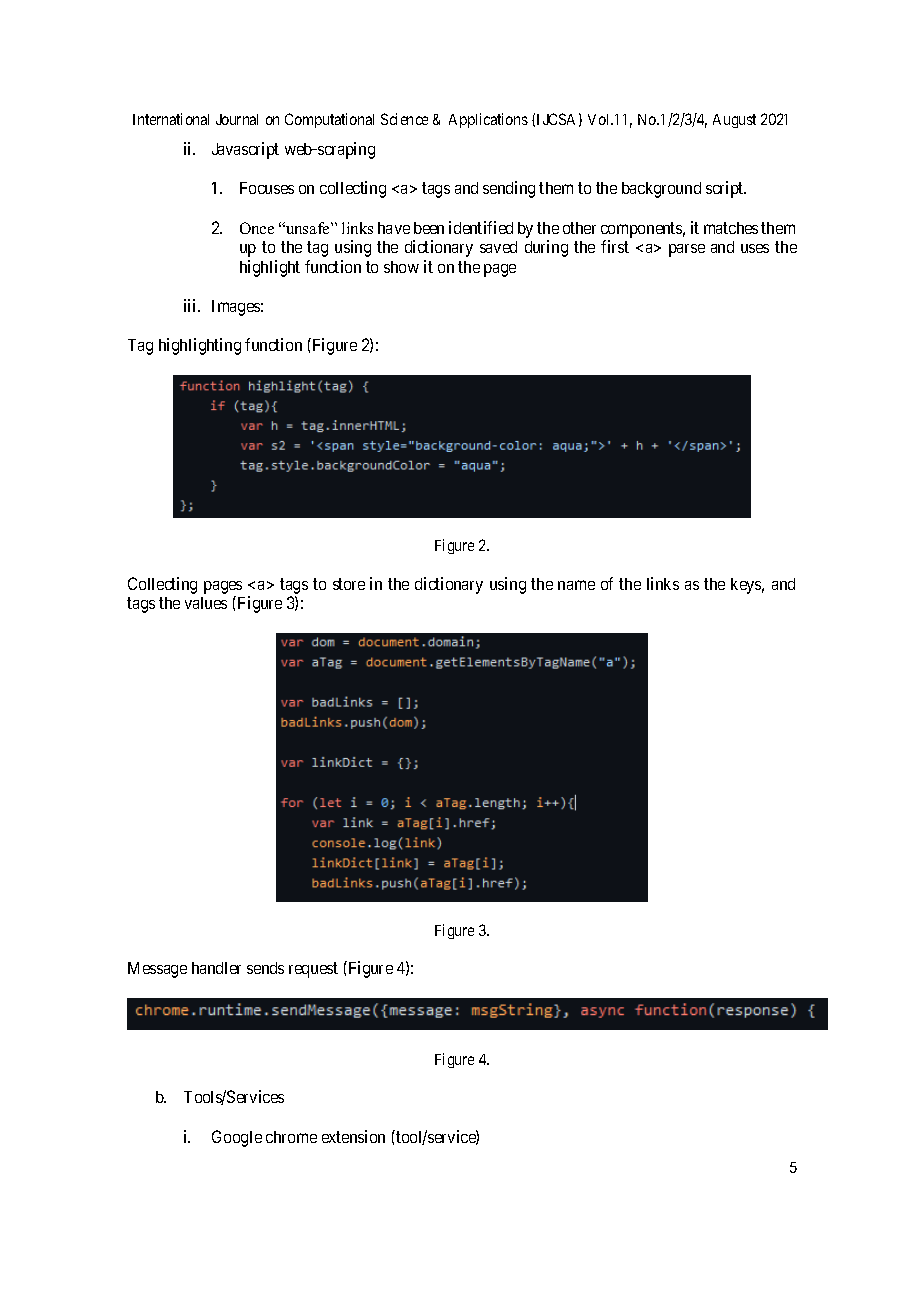 The height and width of the screenshot is (1307, 924). What do you see at coordinates (353, 1136) in the screenshot?
I see `extension` at bounding box center [353, 1136].
